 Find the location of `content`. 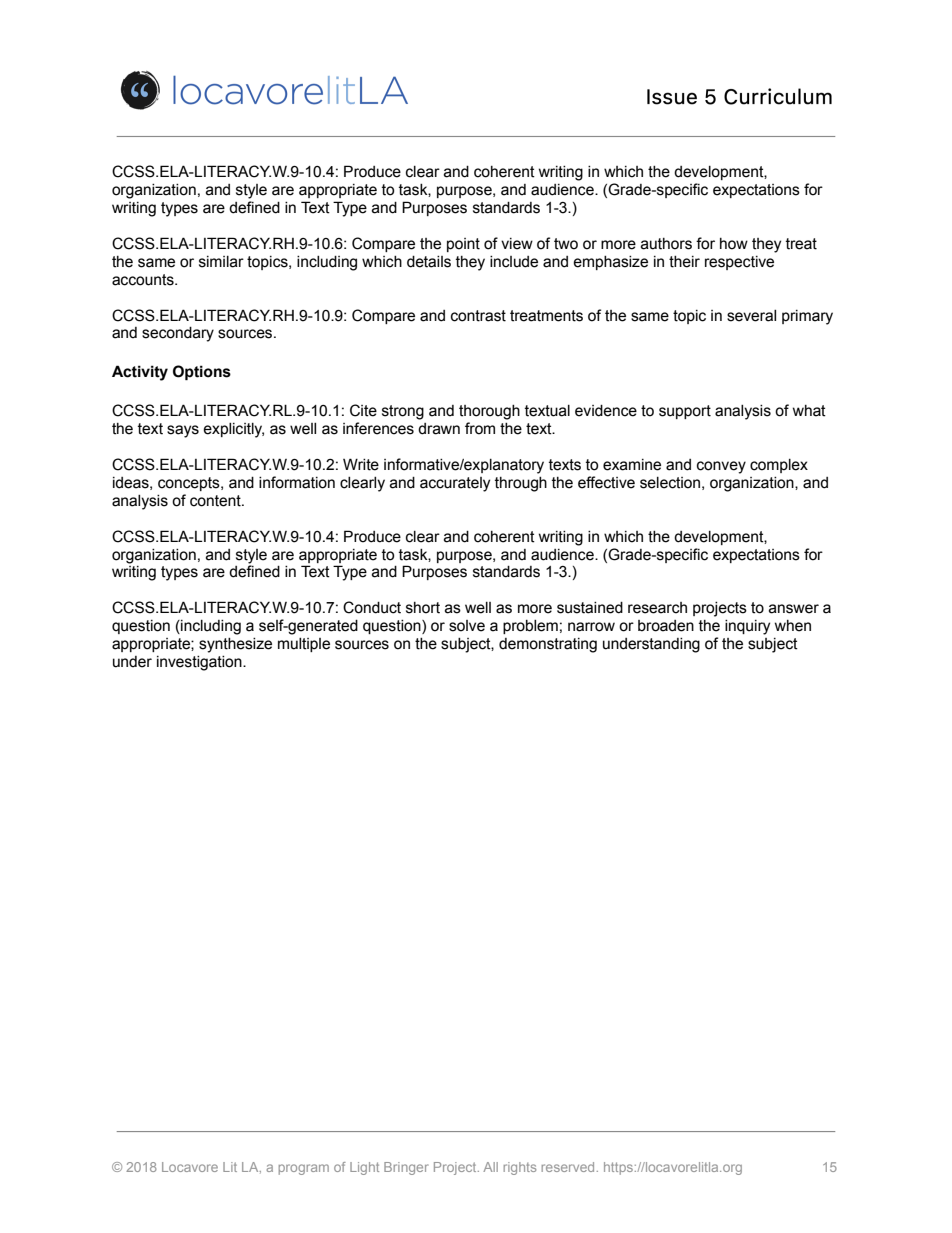

content is located at coordinates (216, 501).
